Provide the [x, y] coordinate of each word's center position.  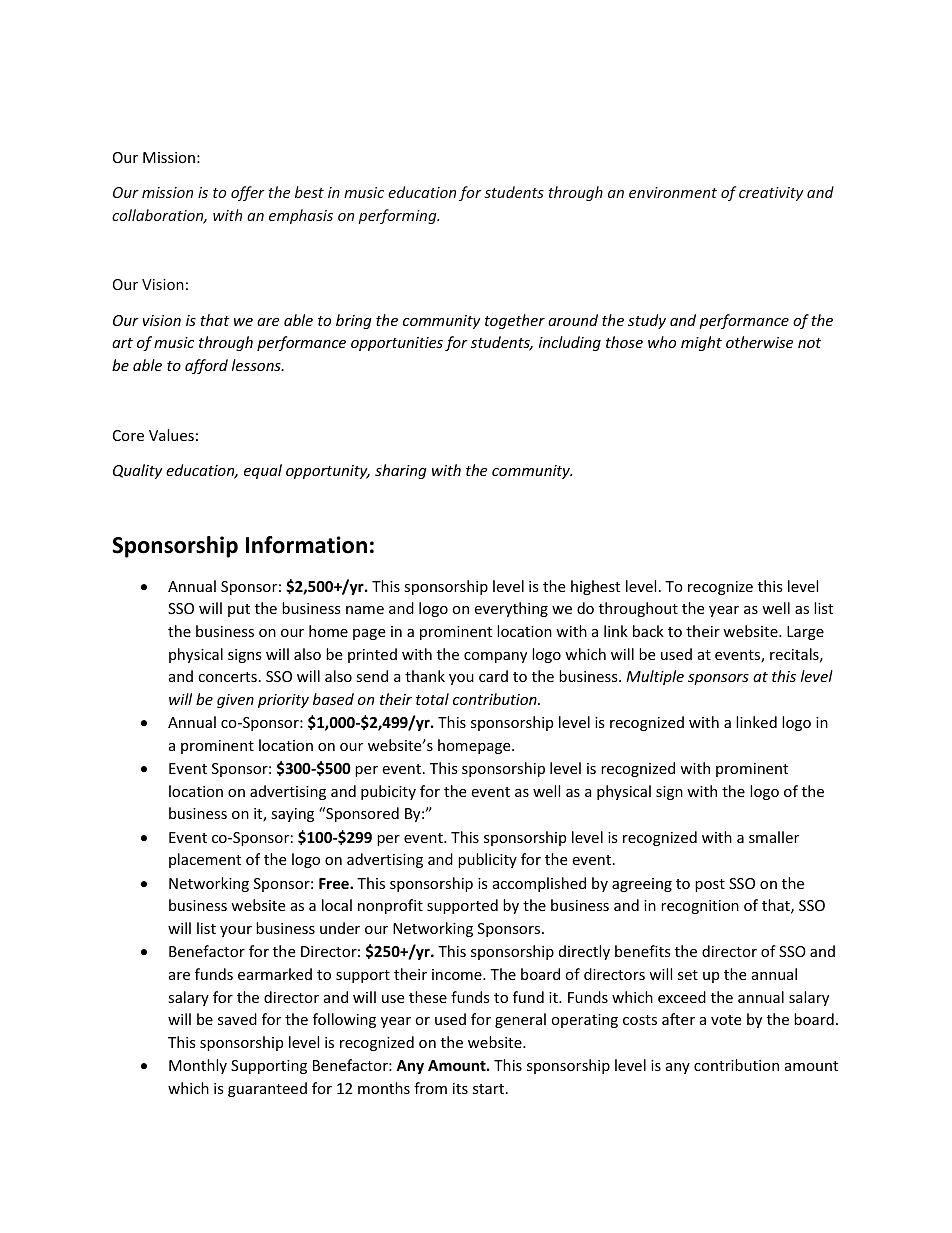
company [495, 657]
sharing [401, 471]
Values [171, 435]
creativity [771, 194]
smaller [774, 837]
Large [805, 633]
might [701, 343]
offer [248, 193]
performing [398, 216]
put [239, 610]
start [490, 1089]
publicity [487, 860]
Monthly [198, 1066]
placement [205, 860]
